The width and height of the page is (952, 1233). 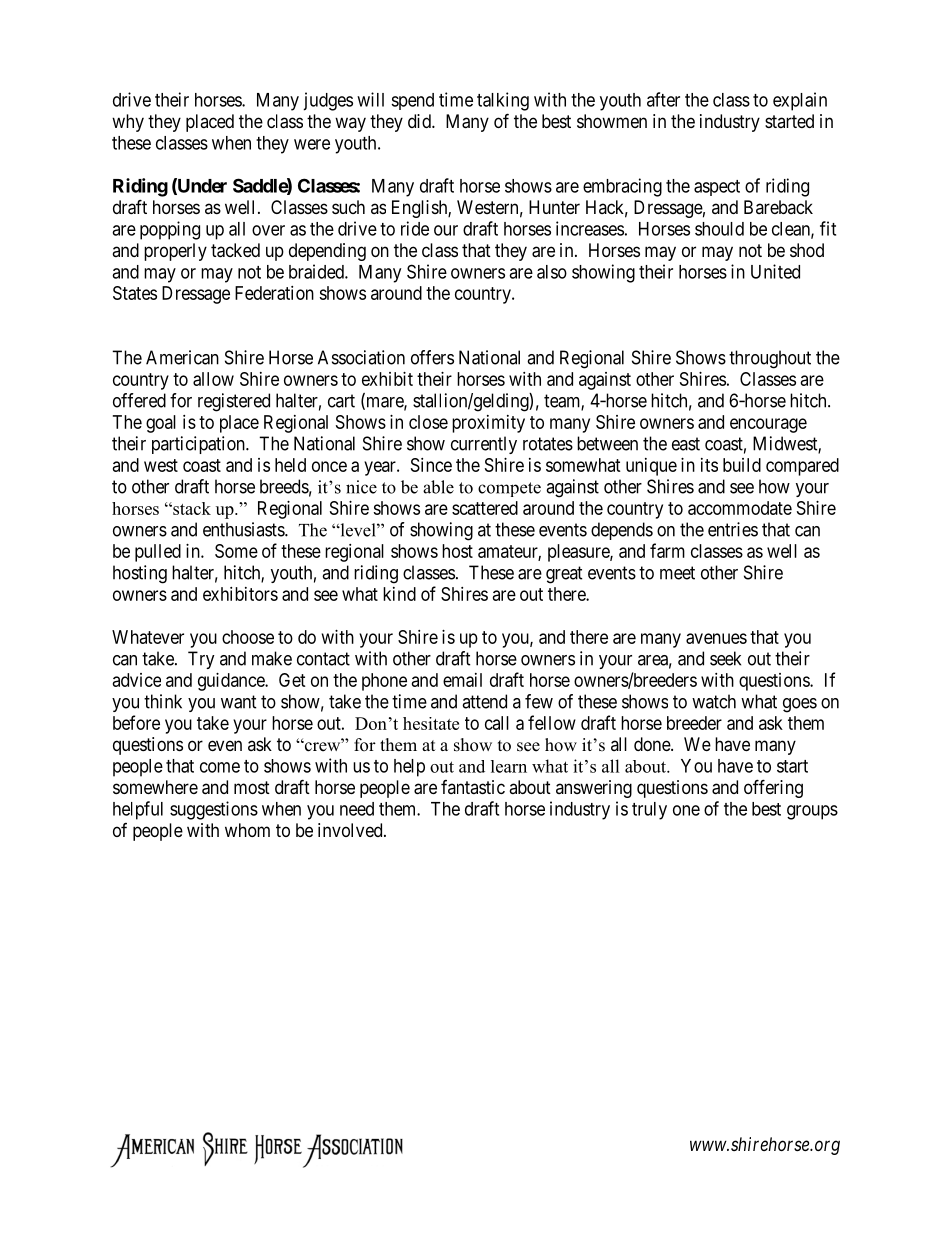 I want to click on participation, so click(x=199, y=445).
